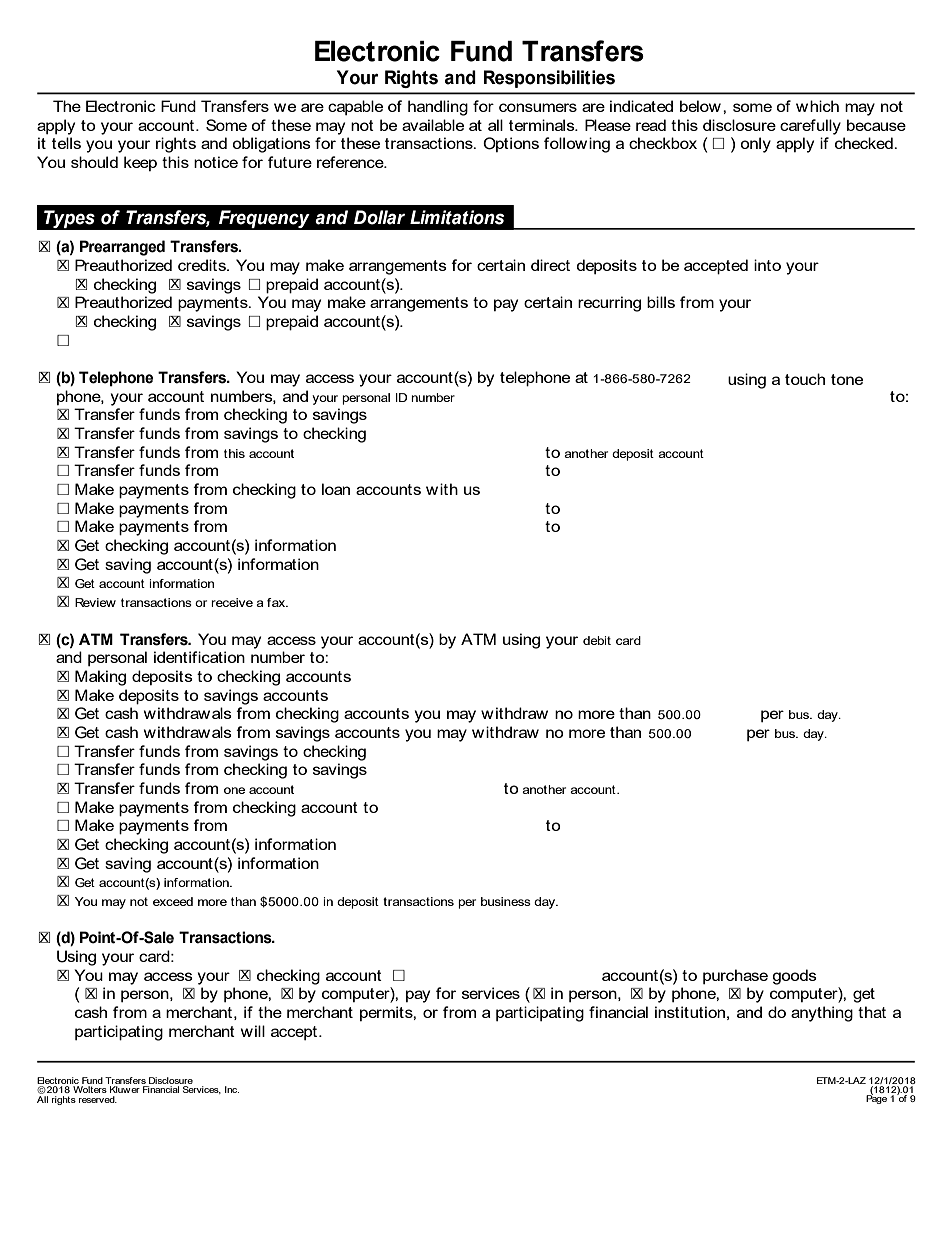 This image has width=952, height=1233. What do you see at coordinates (232, 1089) in the image?
I see `Inc` at bounding box center [232, 1089].
